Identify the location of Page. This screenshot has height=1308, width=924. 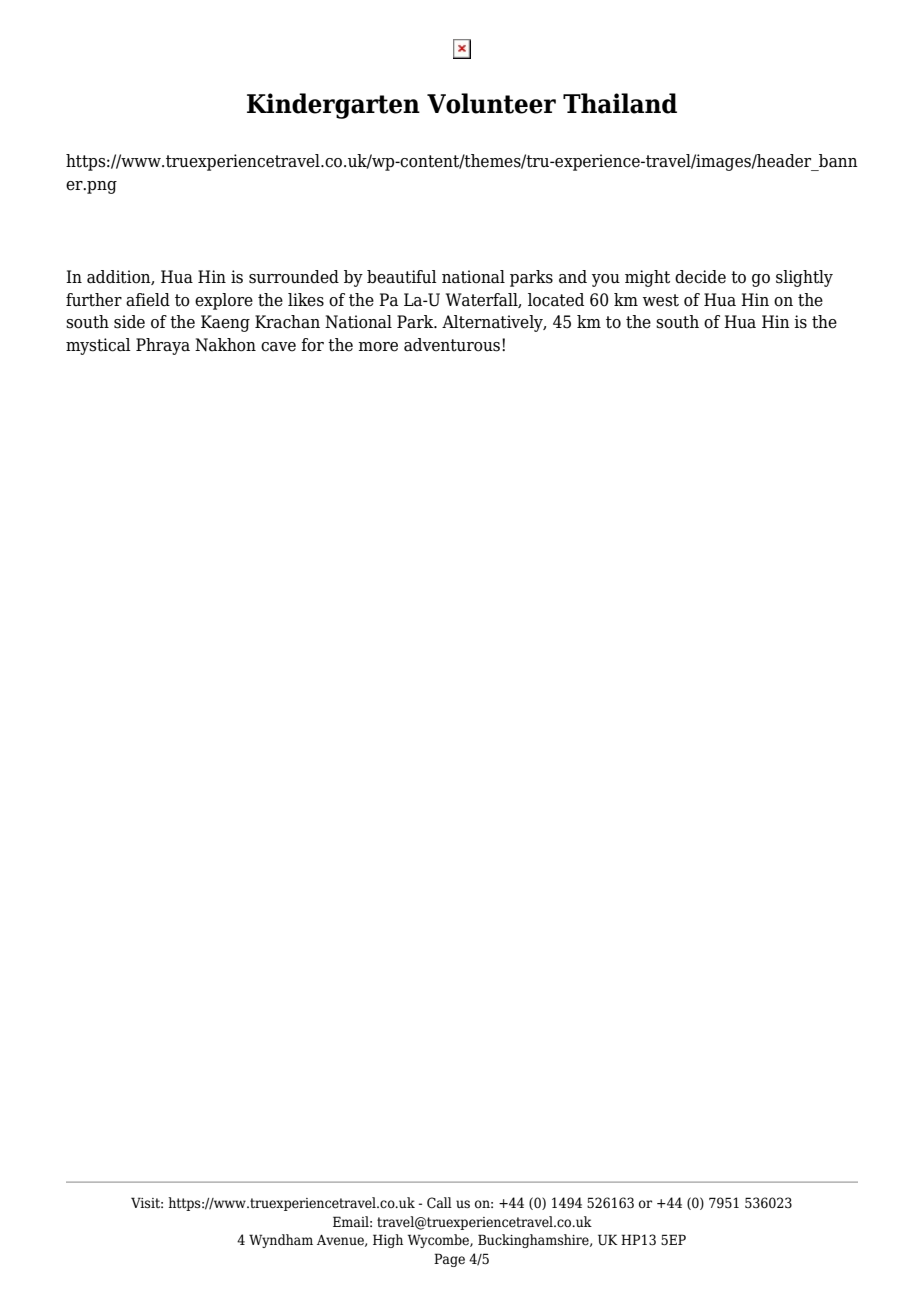
(449, 1260).
